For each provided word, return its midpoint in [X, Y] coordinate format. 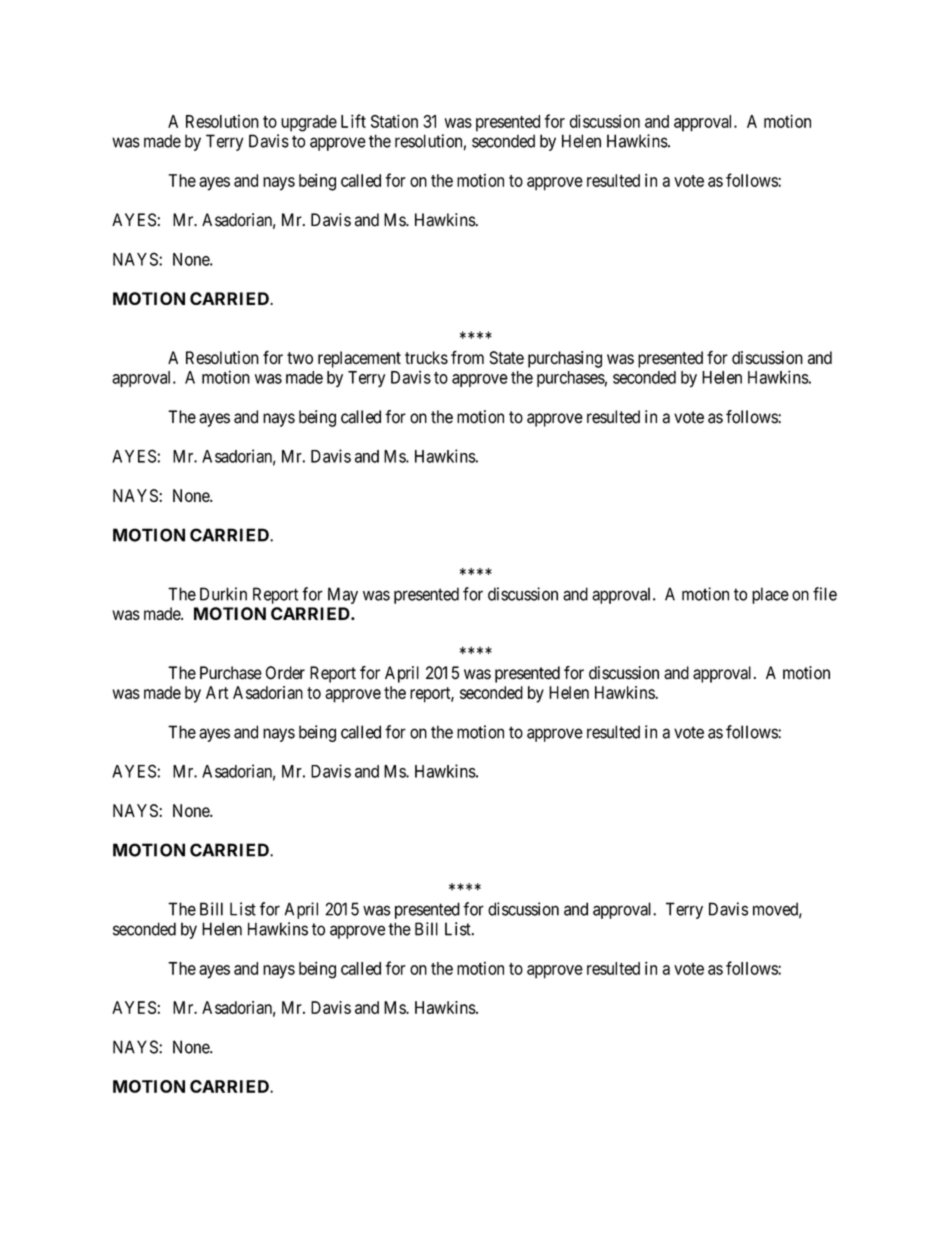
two [300, 358]
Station [394, 121]
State [506, 358]
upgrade [309, 123]
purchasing [565, 359]
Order [285, 673]
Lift [353, 121]
